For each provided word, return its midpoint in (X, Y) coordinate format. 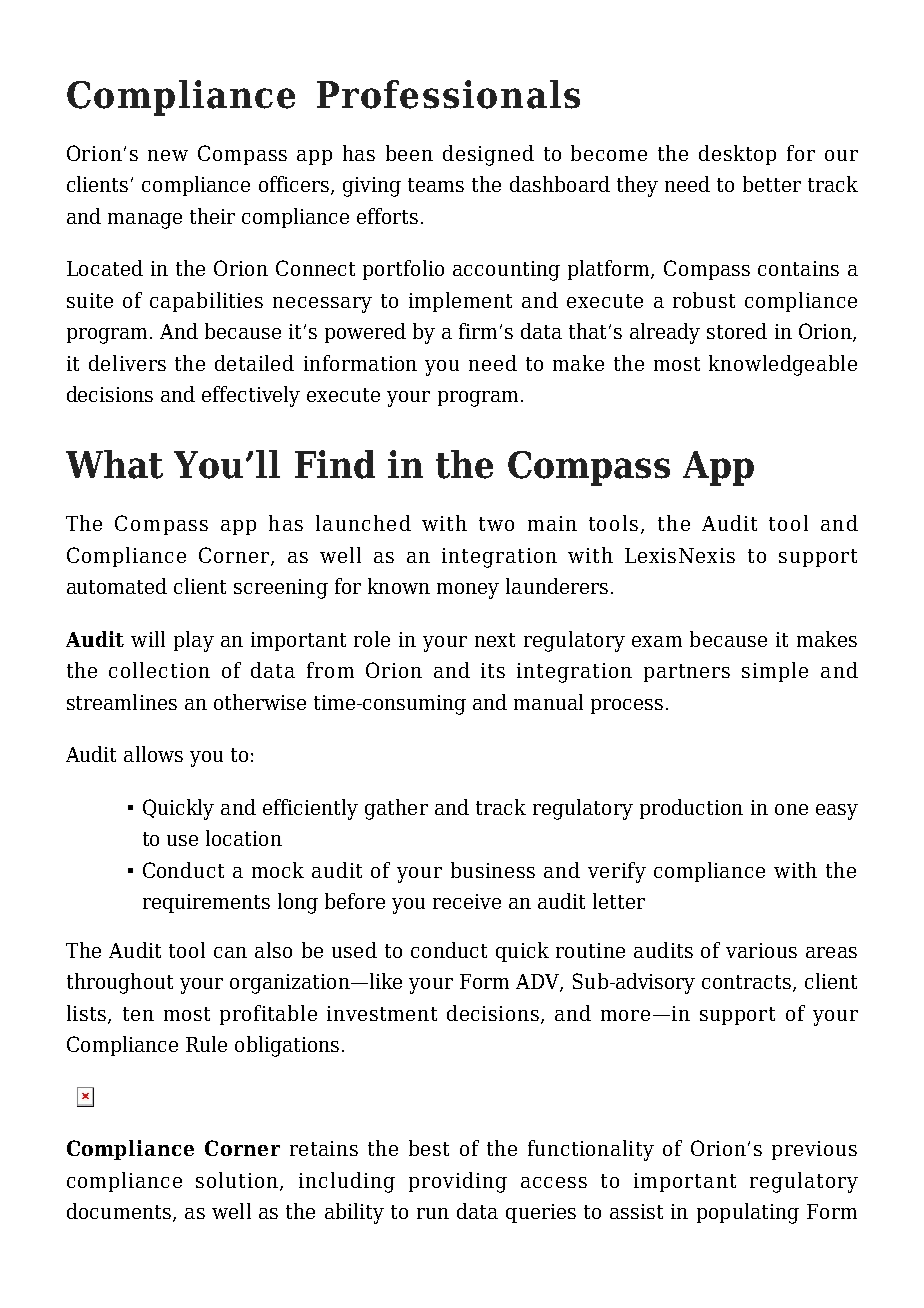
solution (238, 1181)
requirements (206, 903)
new (168, 155)
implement (460, 302)
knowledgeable (783, 365)
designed (488, 155)
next (495, 640)
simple (775, 672)
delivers (127, 363)
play (194, 641)
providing (458, 1182)
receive (467, 901)
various (761, 950)
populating (748, 1213)
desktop (737, 155)
